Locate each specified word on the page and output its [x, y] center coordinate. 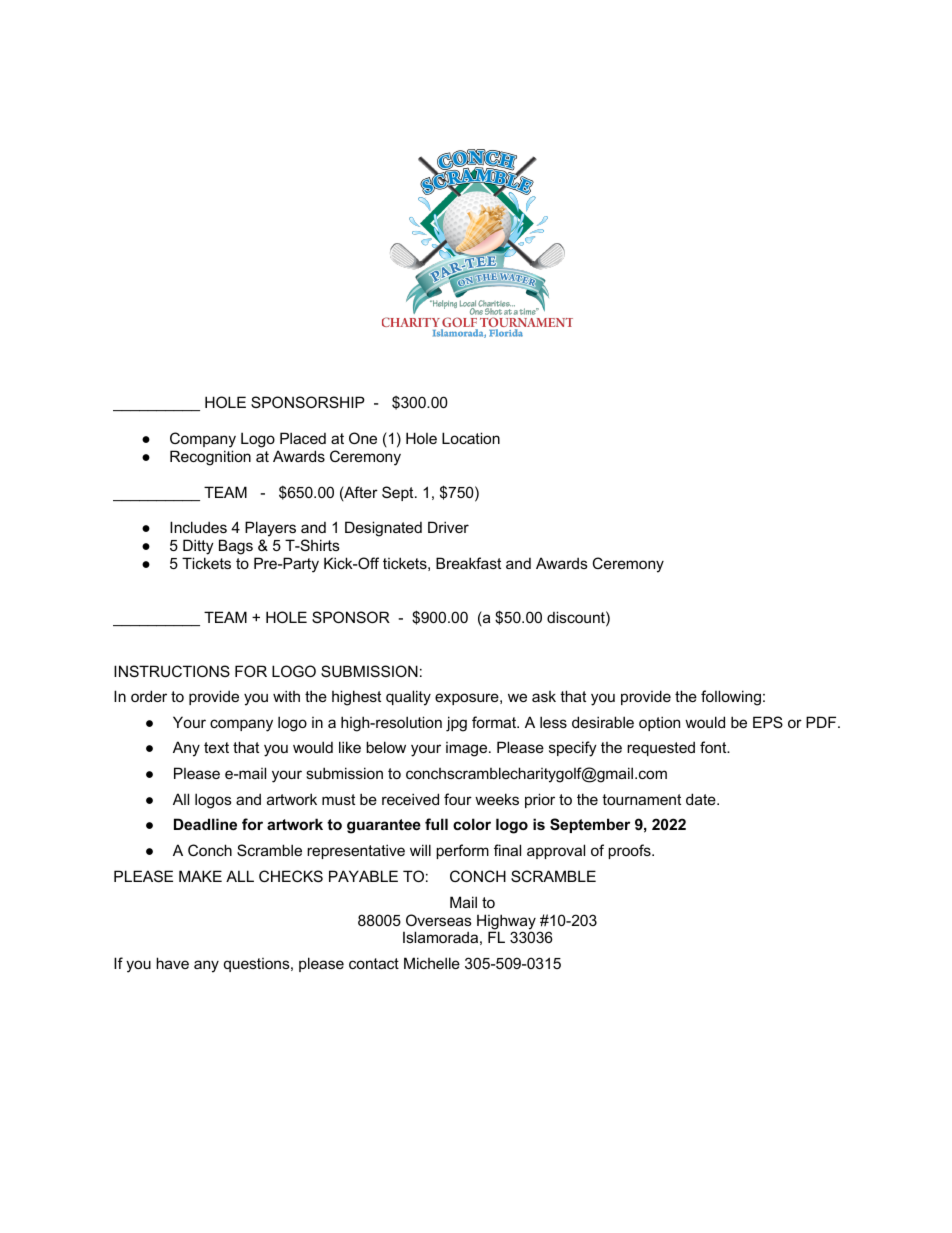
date [702, 799]
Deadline [205, 824]
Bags [236, 547]
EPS [768, 722]
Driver [448, 527]
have [172, 963]
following [731, 698]
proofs [630, 851]
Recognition [210, 458]
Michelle [432, 963]
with [286, 696]
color [472, 824]
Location [471, 438]
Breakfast [468, 563]
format [495, 722]
